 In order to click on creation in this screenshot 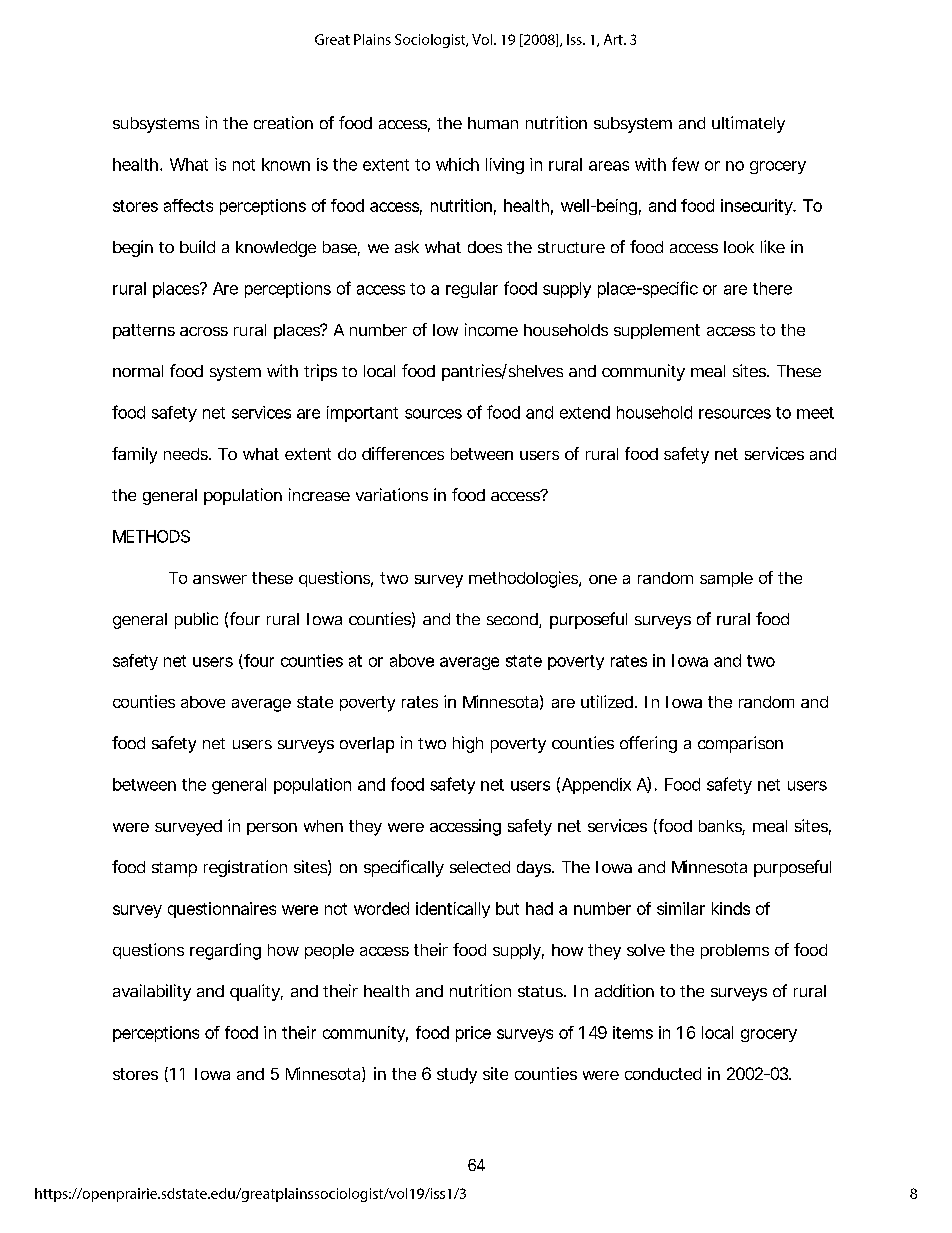, I will do `click(283, 122)`.
